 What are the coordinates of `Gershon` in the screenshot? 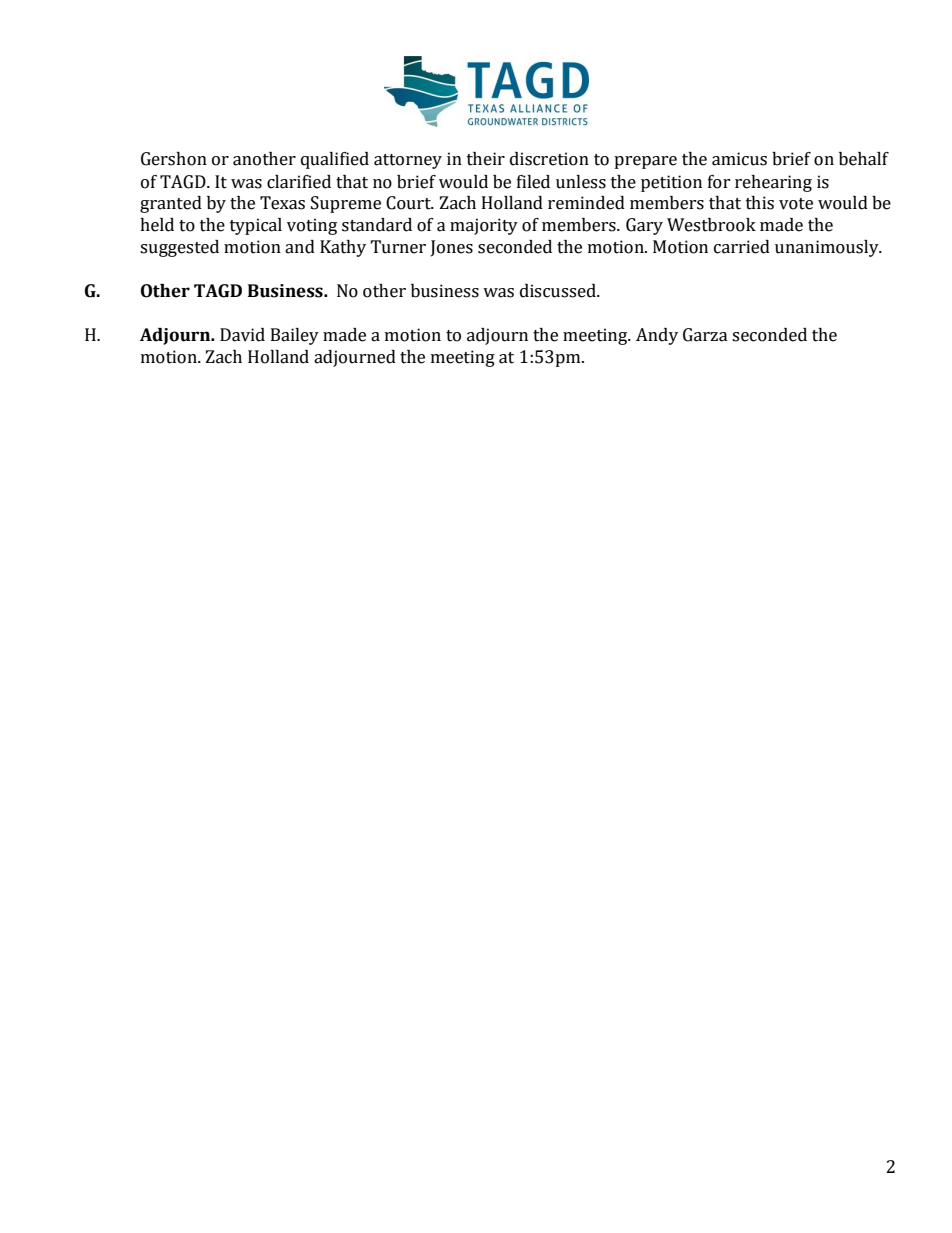 It's located at (174, 159).
